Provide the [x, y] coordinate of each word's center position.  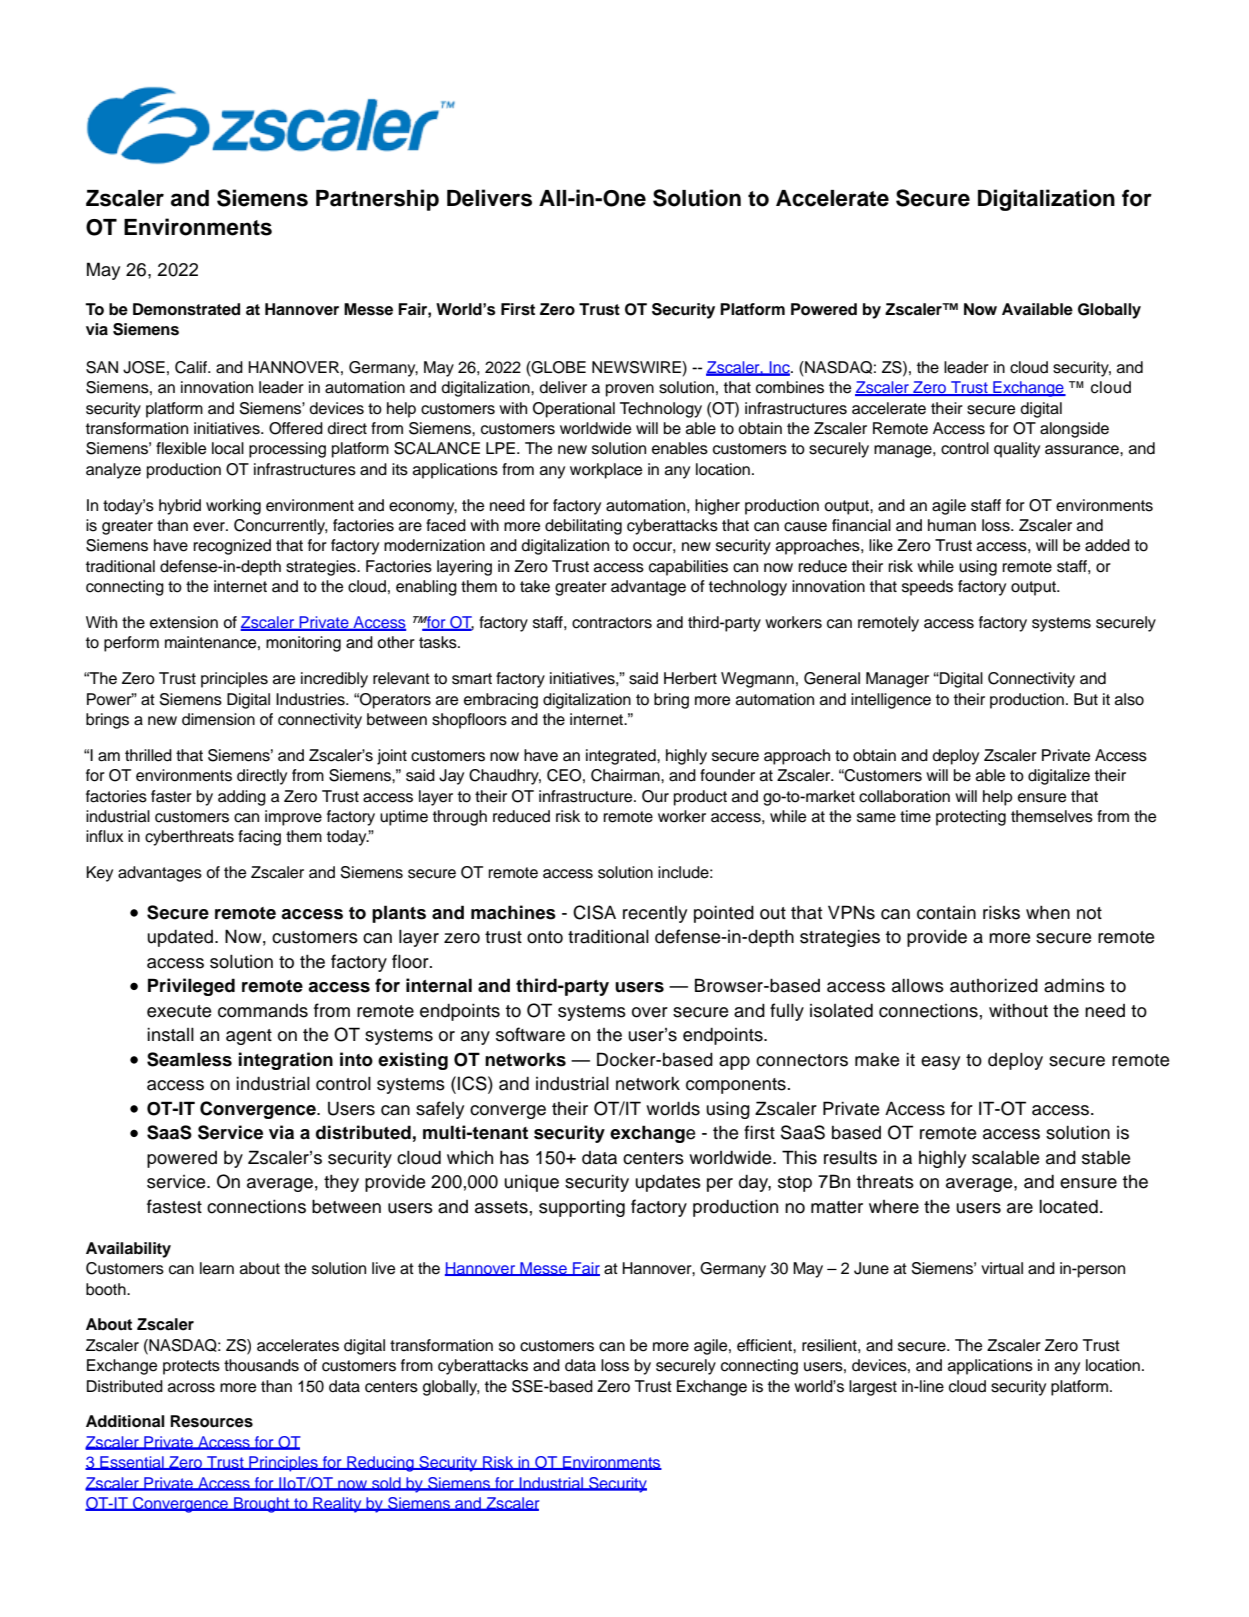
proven [630, 390]
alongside [1074, 430]
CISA [594, 912]
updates [668, 1183]
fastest [174, 1206]
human [952, 525]
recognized [232, 547]
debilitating [583, 527]
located [1068, 1206]
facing [259, 838]
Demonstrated [186, 309]
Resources [211, 1421]
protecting [971, 818]
